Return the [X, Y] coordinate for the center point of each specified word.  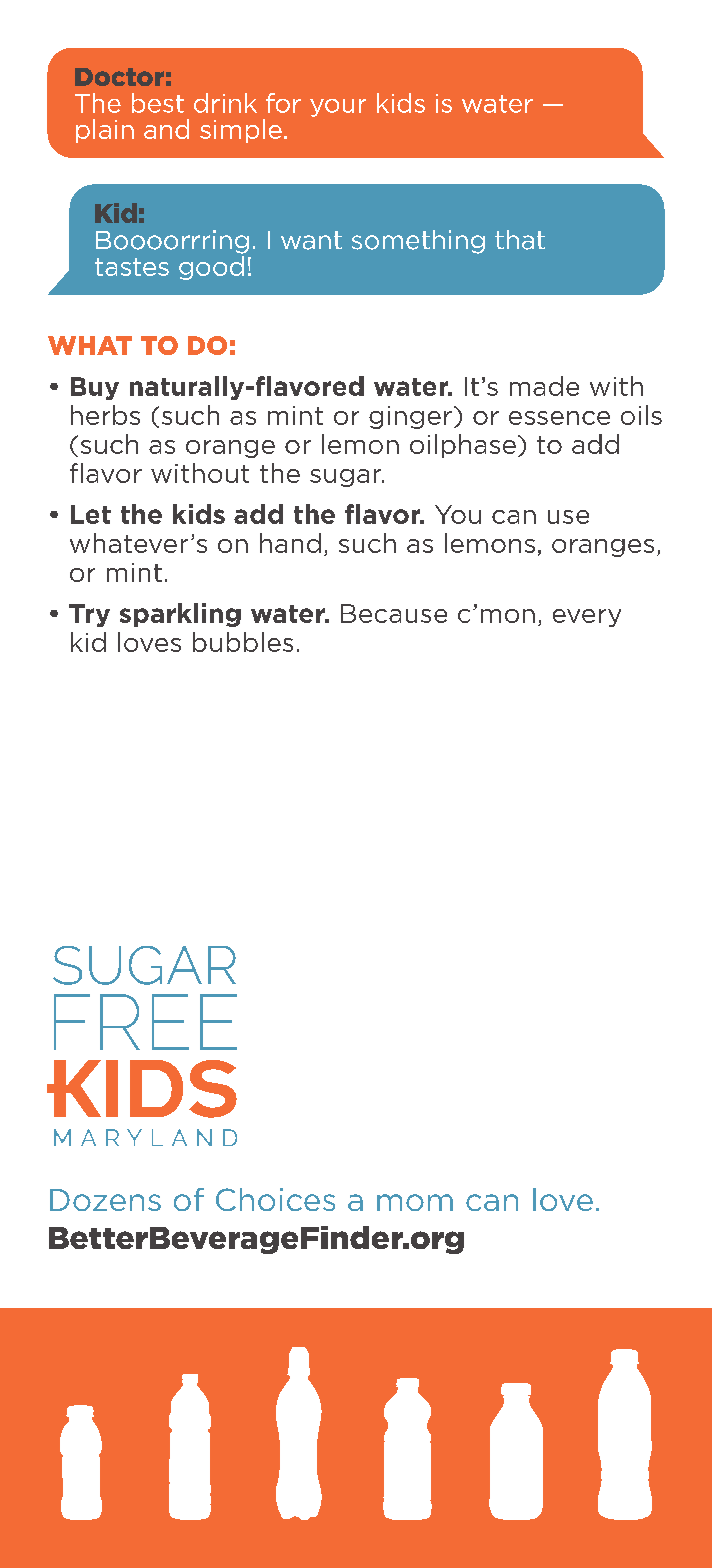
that [520, 240]
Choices [275, 1199]
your [338, 108]
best [158, 103]
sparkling [180, 615]
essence [559, 418]
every [587, 618]
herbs [105, 415]
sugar [347, 478]
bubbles [243, 642]
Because [394, 613]
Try [89, 615]
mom [415, 1202]
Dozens [105, 1200]
